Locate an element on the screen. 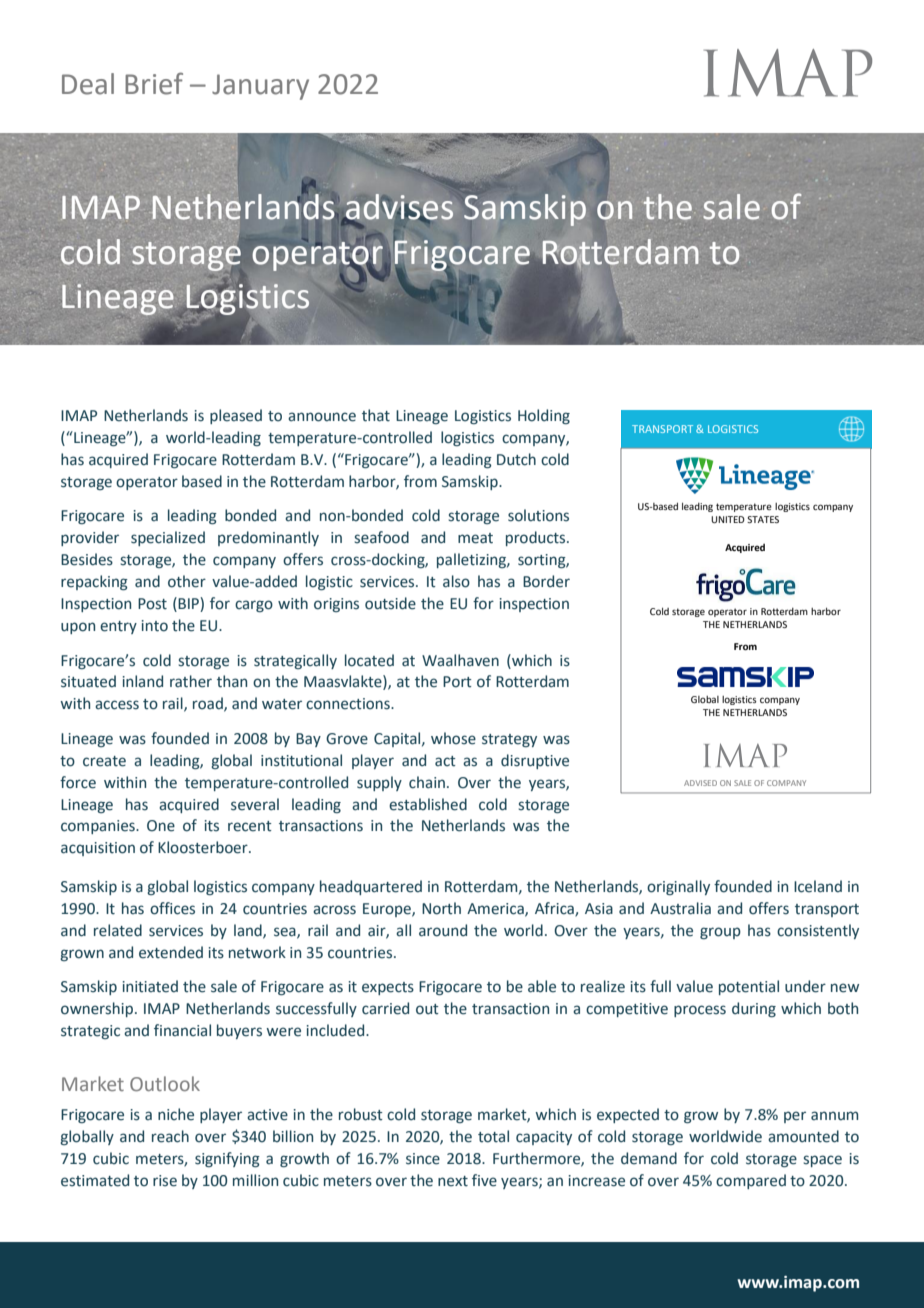 The width and height of the screenshot is (924, 1308). into is located at coordinates (155, 626).
